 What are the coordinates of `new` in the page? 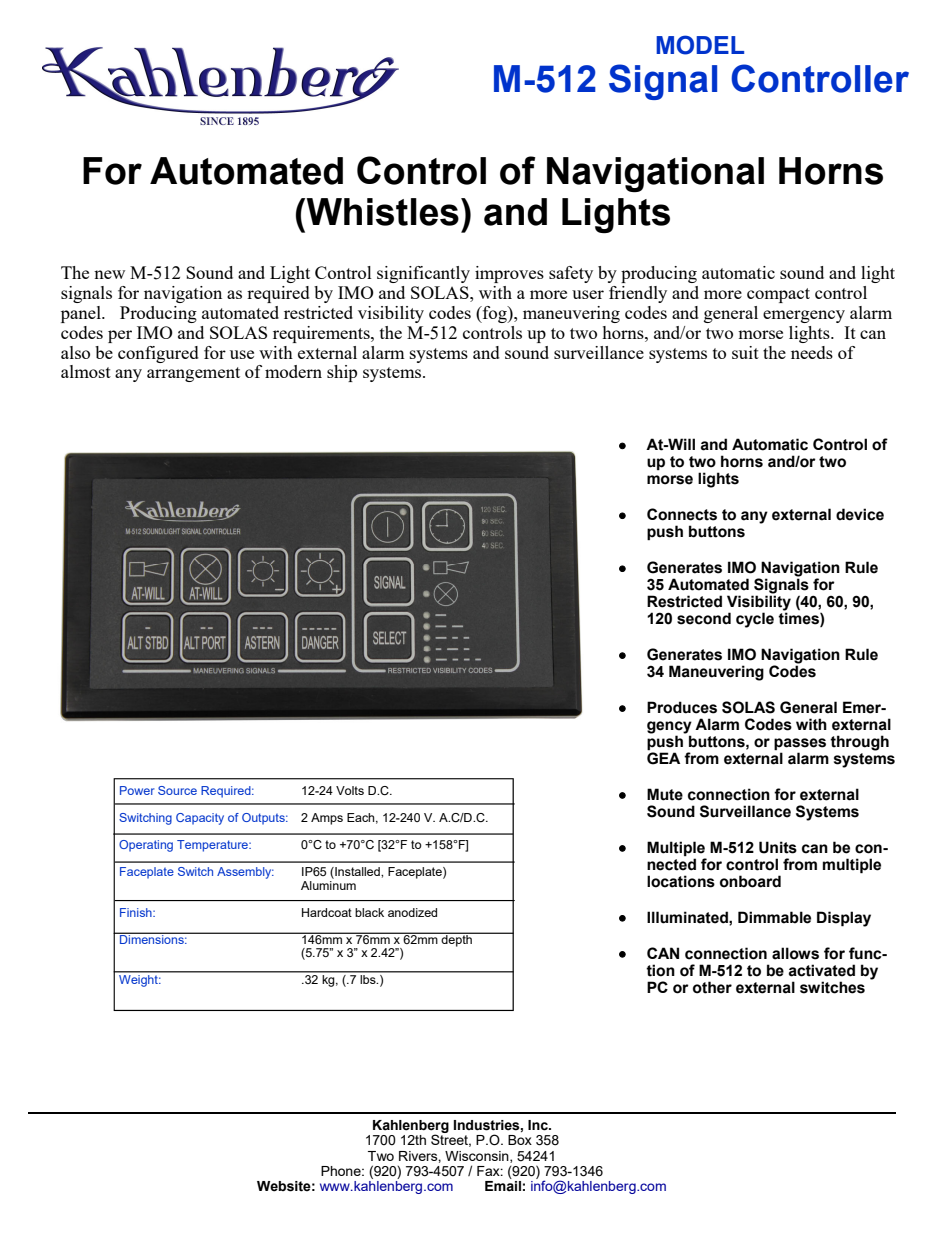 It's located at (109, 274).
